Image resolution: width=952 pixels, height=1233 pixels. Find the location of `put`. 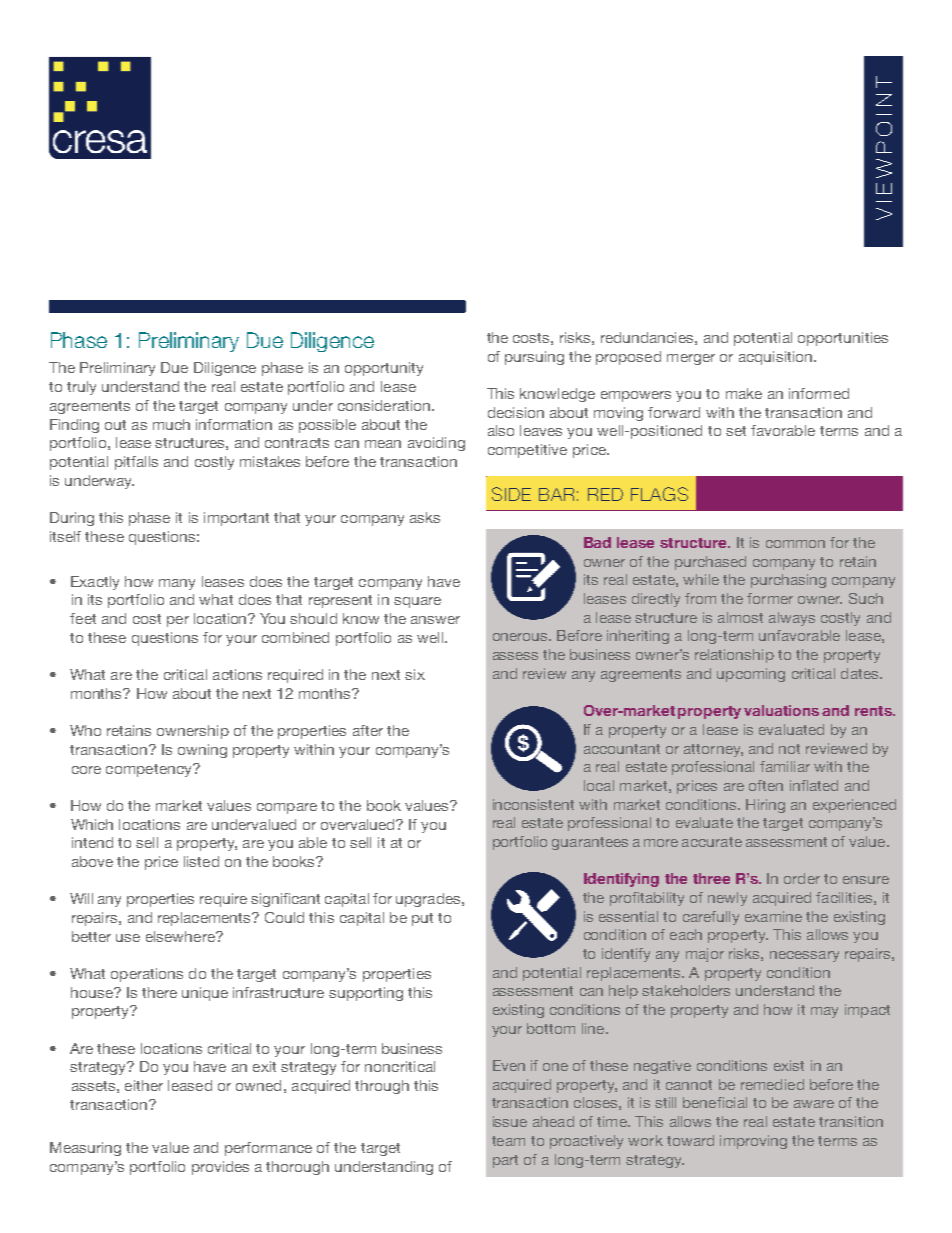

put is located at coordinates (422, 919).
